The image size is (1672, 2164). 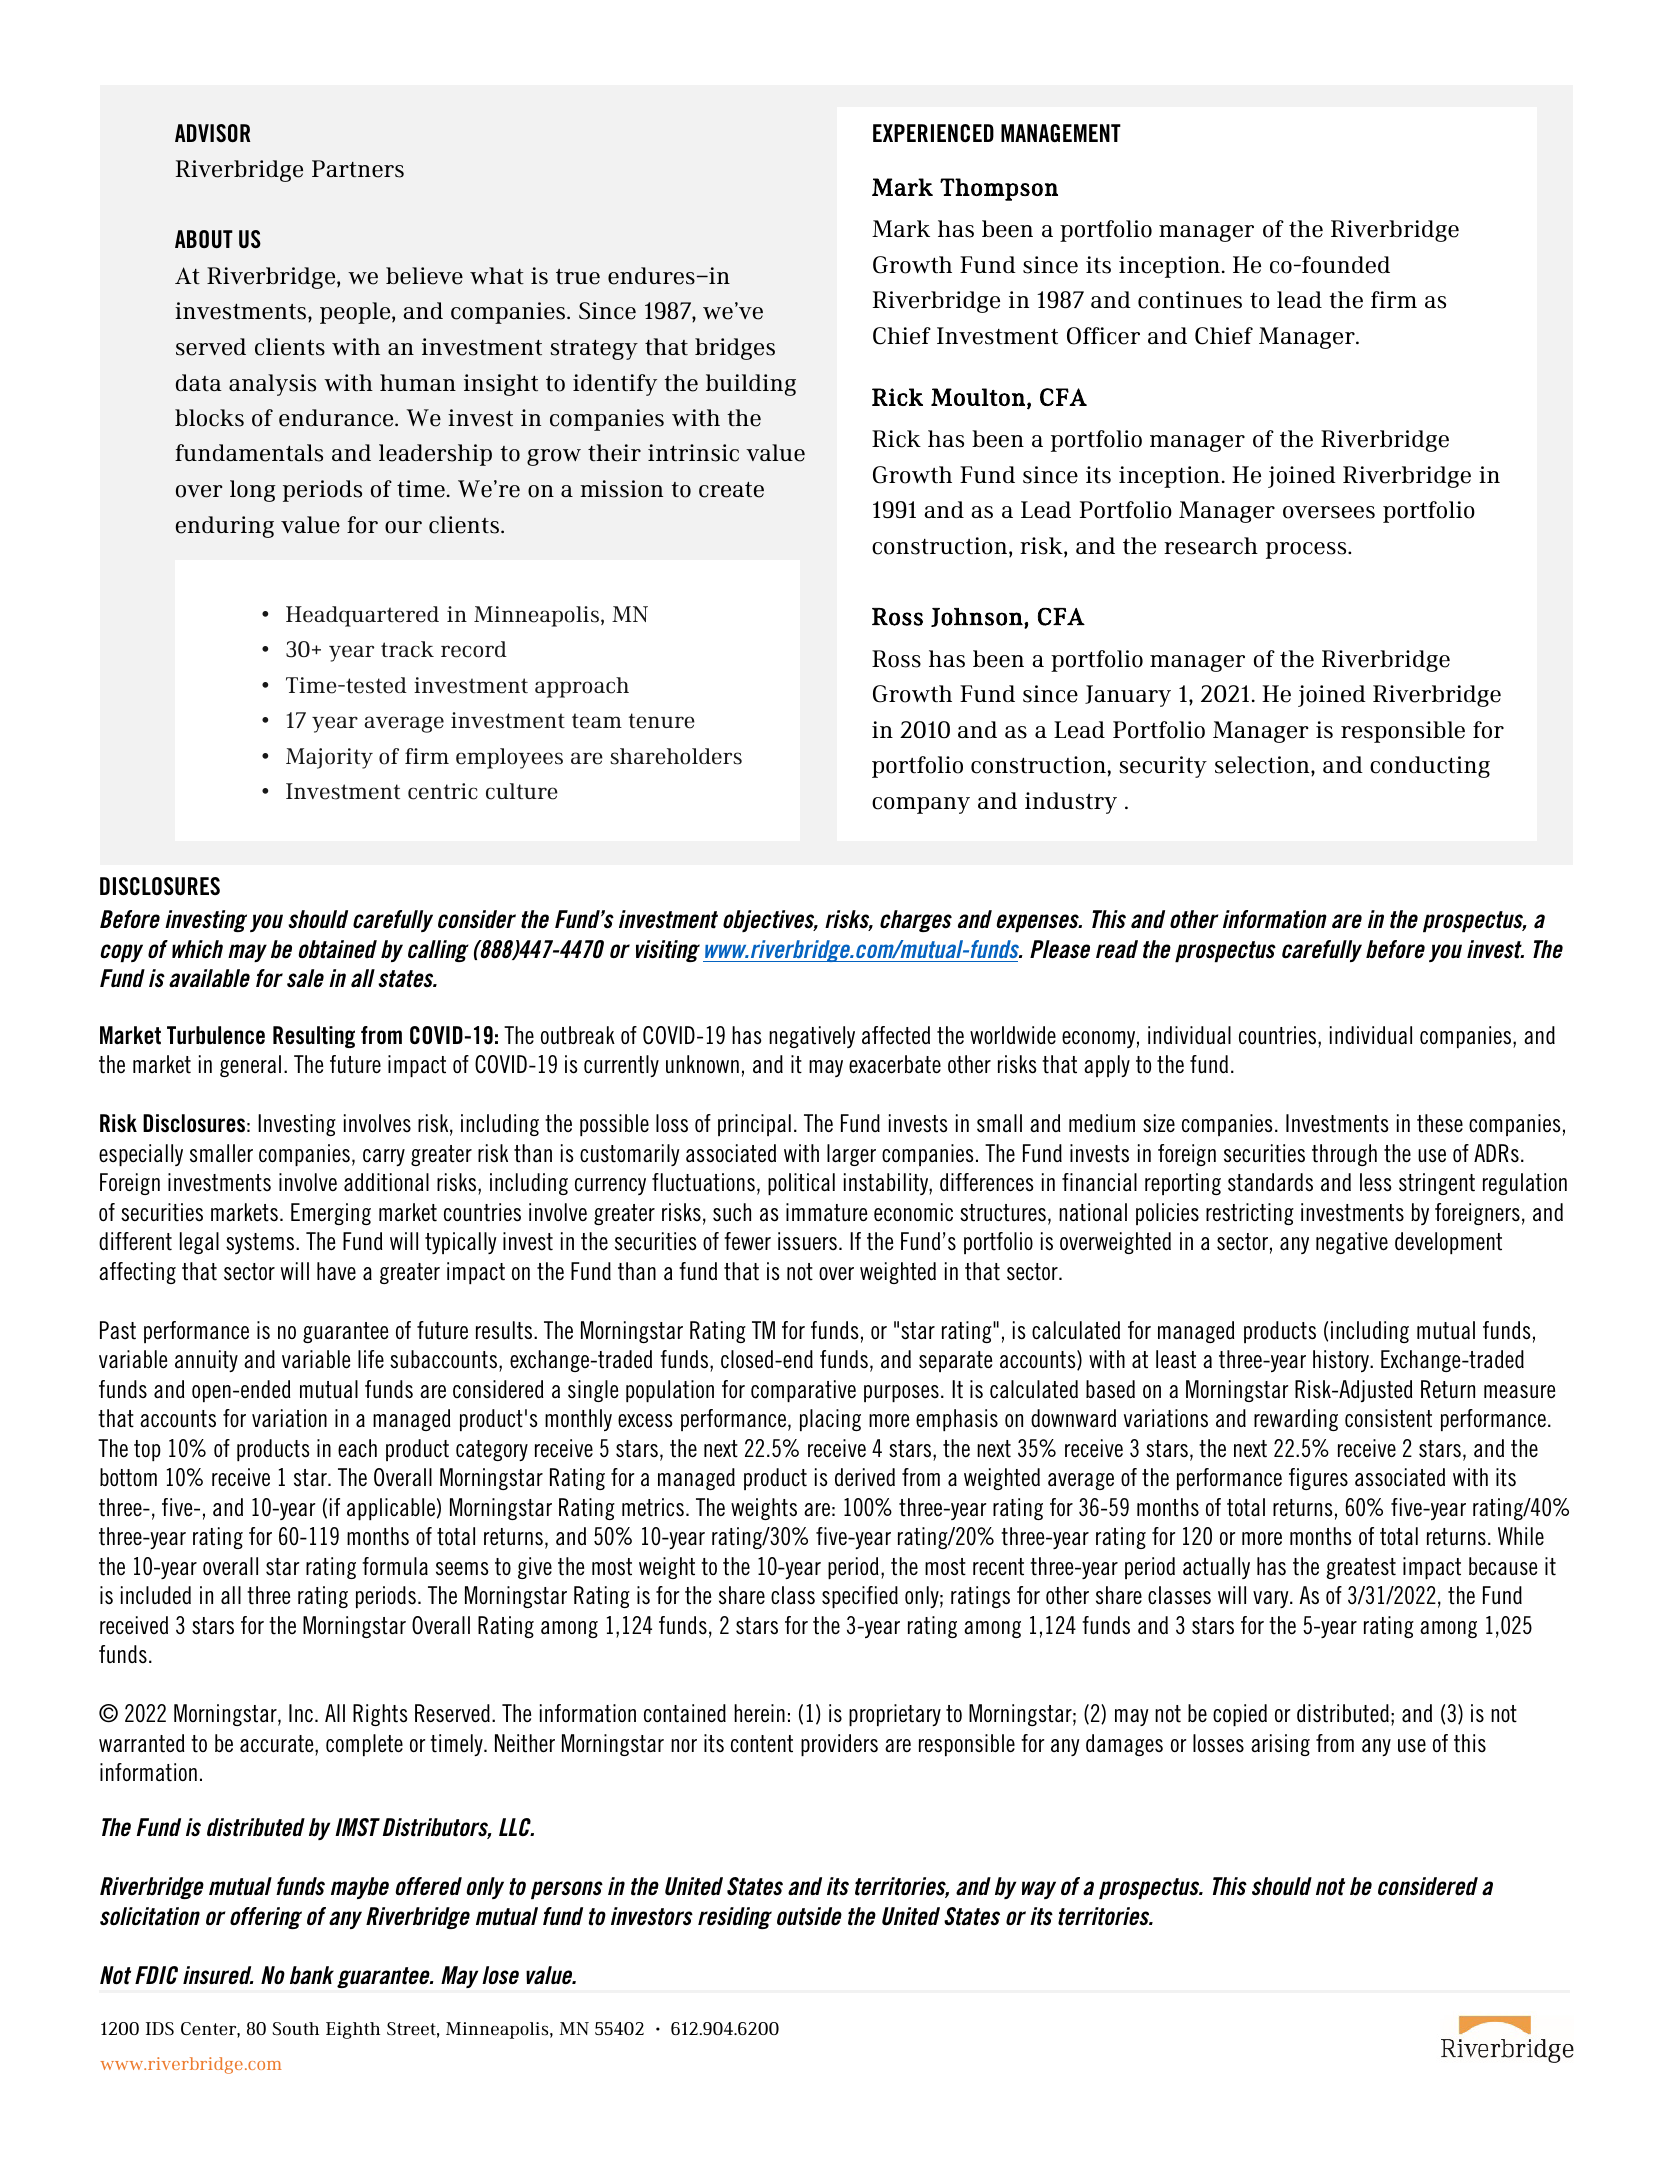 What do you see at coordinates (933, 133) in the screenshot?
I see `EXPERIENCED` at bounding box center [933, 133].
